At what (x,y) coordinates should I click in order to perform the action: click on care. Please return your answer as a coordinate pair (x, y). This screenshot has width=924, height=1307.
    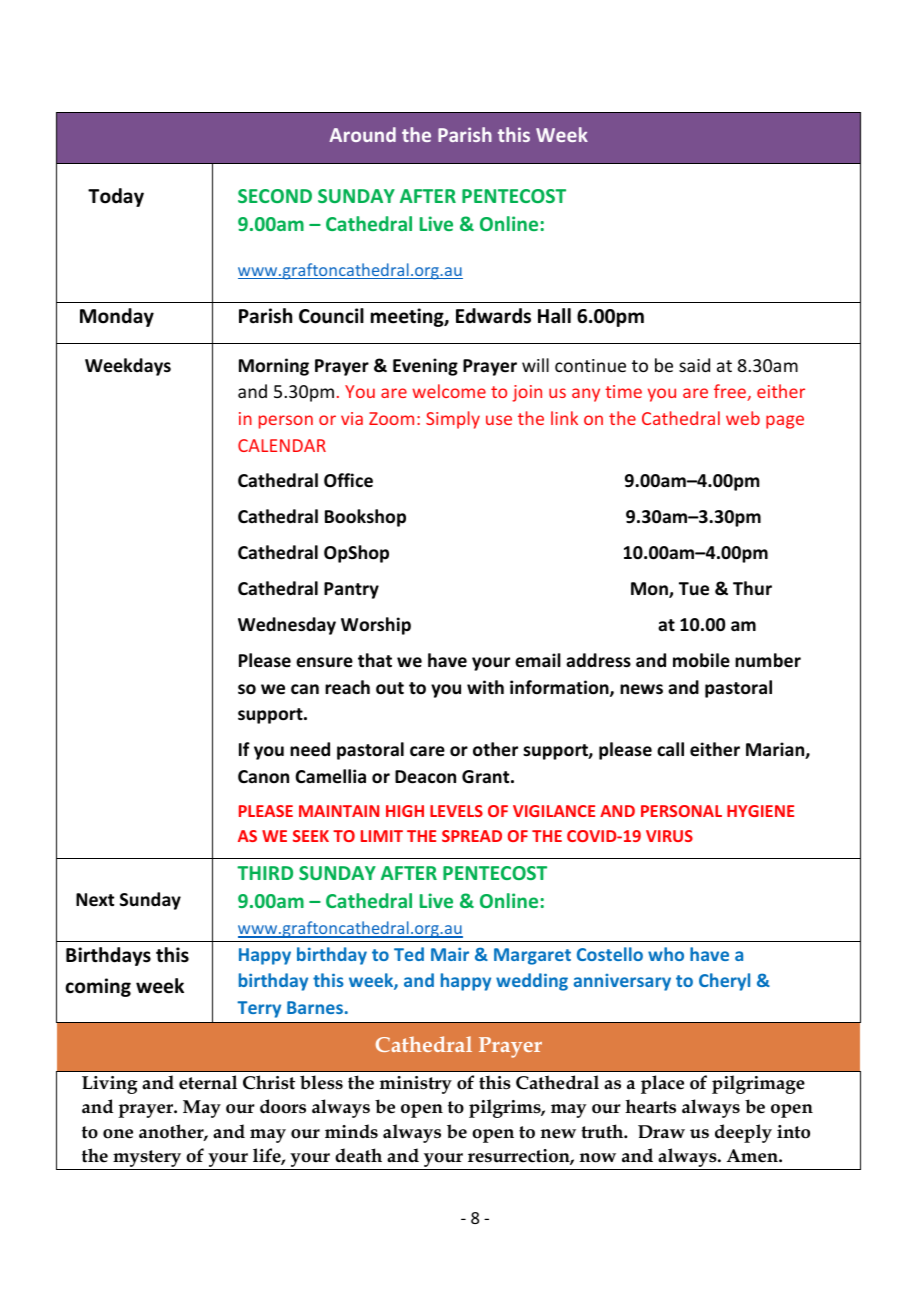
    Looking at the image, I should click on (427, 751).
